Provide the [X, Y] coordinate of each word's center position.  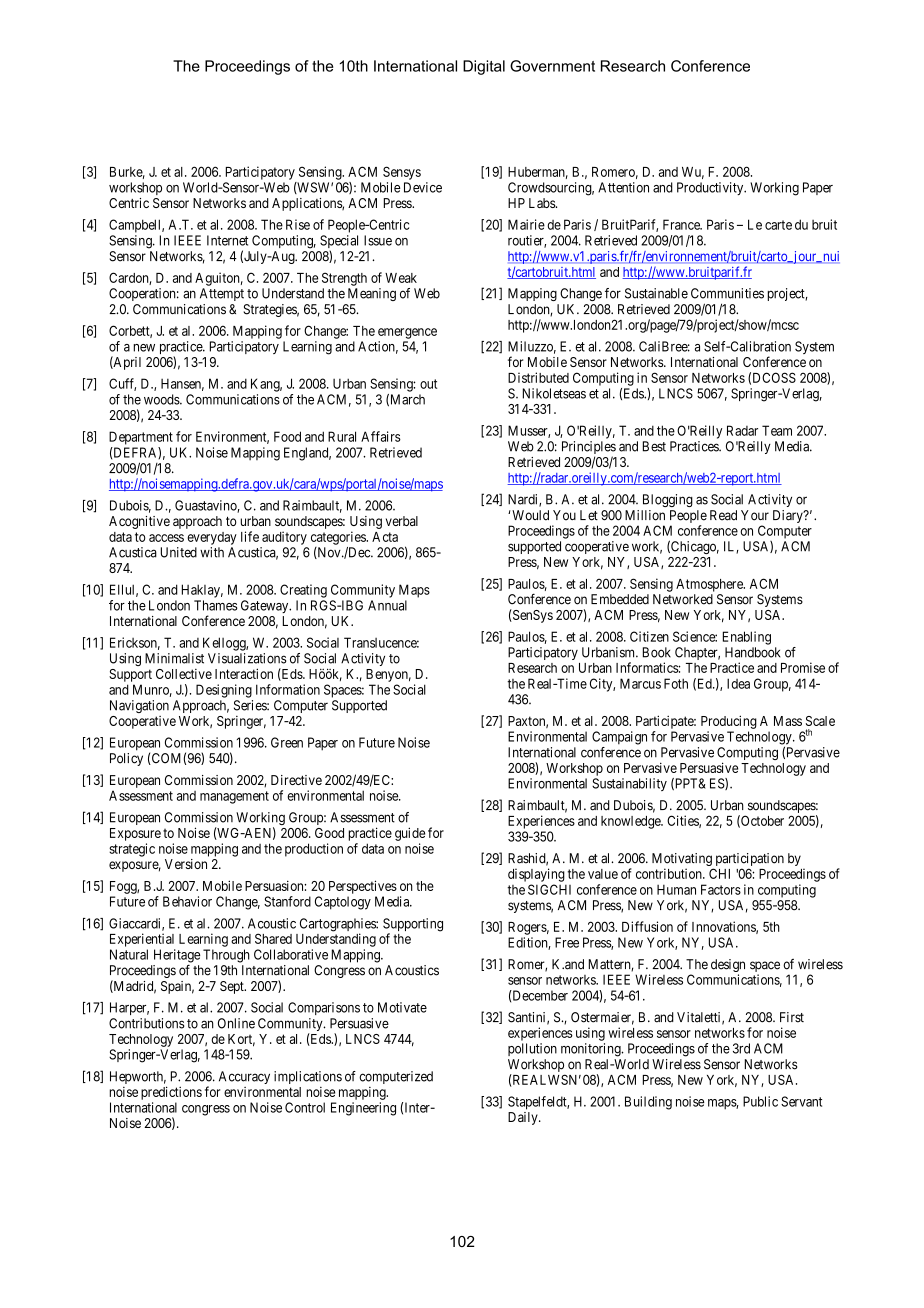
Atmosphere [710, 585]
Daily [524, 1118]
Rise [298, 224]
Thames [216, 605]
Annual [387, 605]
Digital [484, 67]
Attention [623, 187]
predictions [171, 1093]
